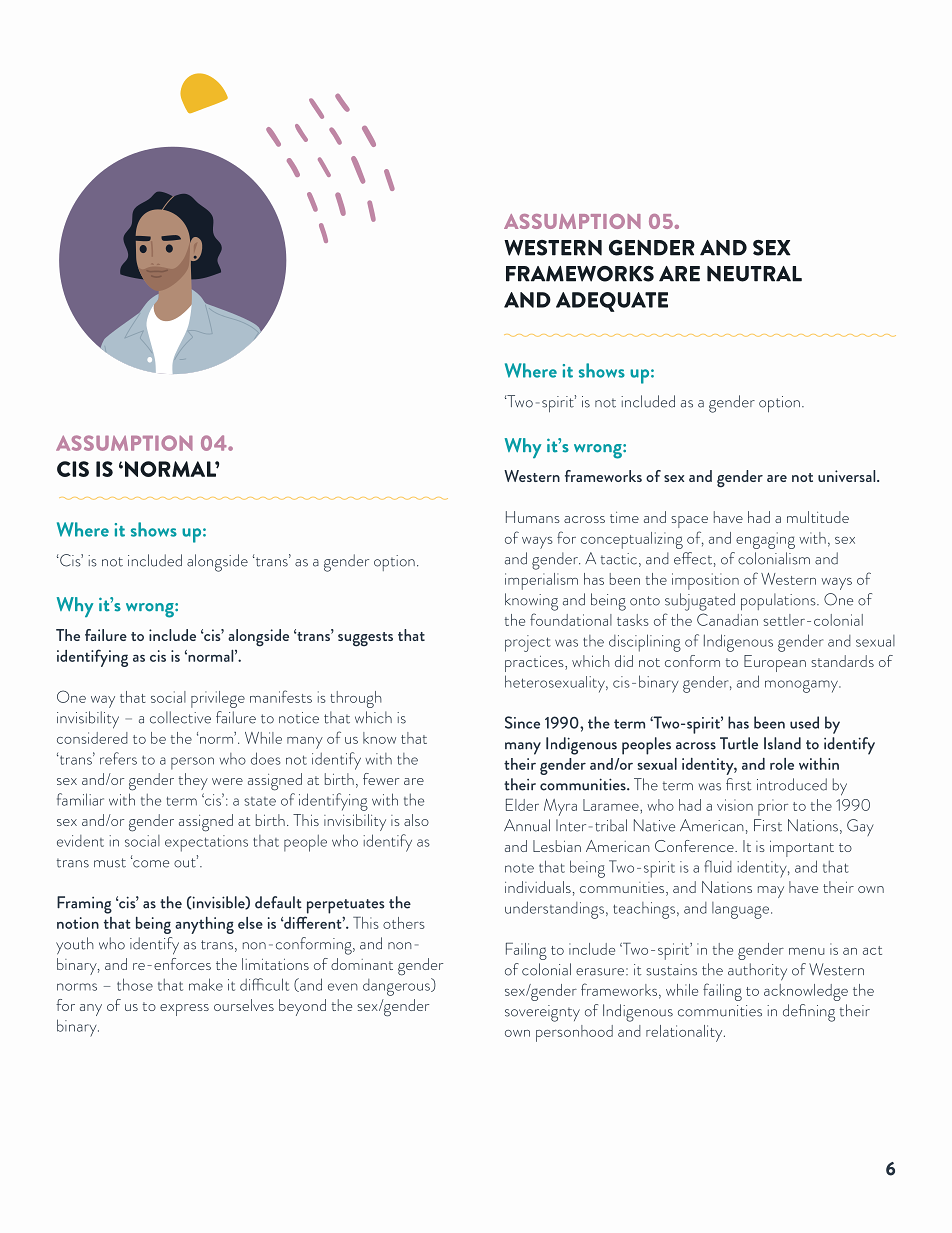 This screenshot has height=1233, width=952. I want to click on ADEQUATE, so click(612, 302).
